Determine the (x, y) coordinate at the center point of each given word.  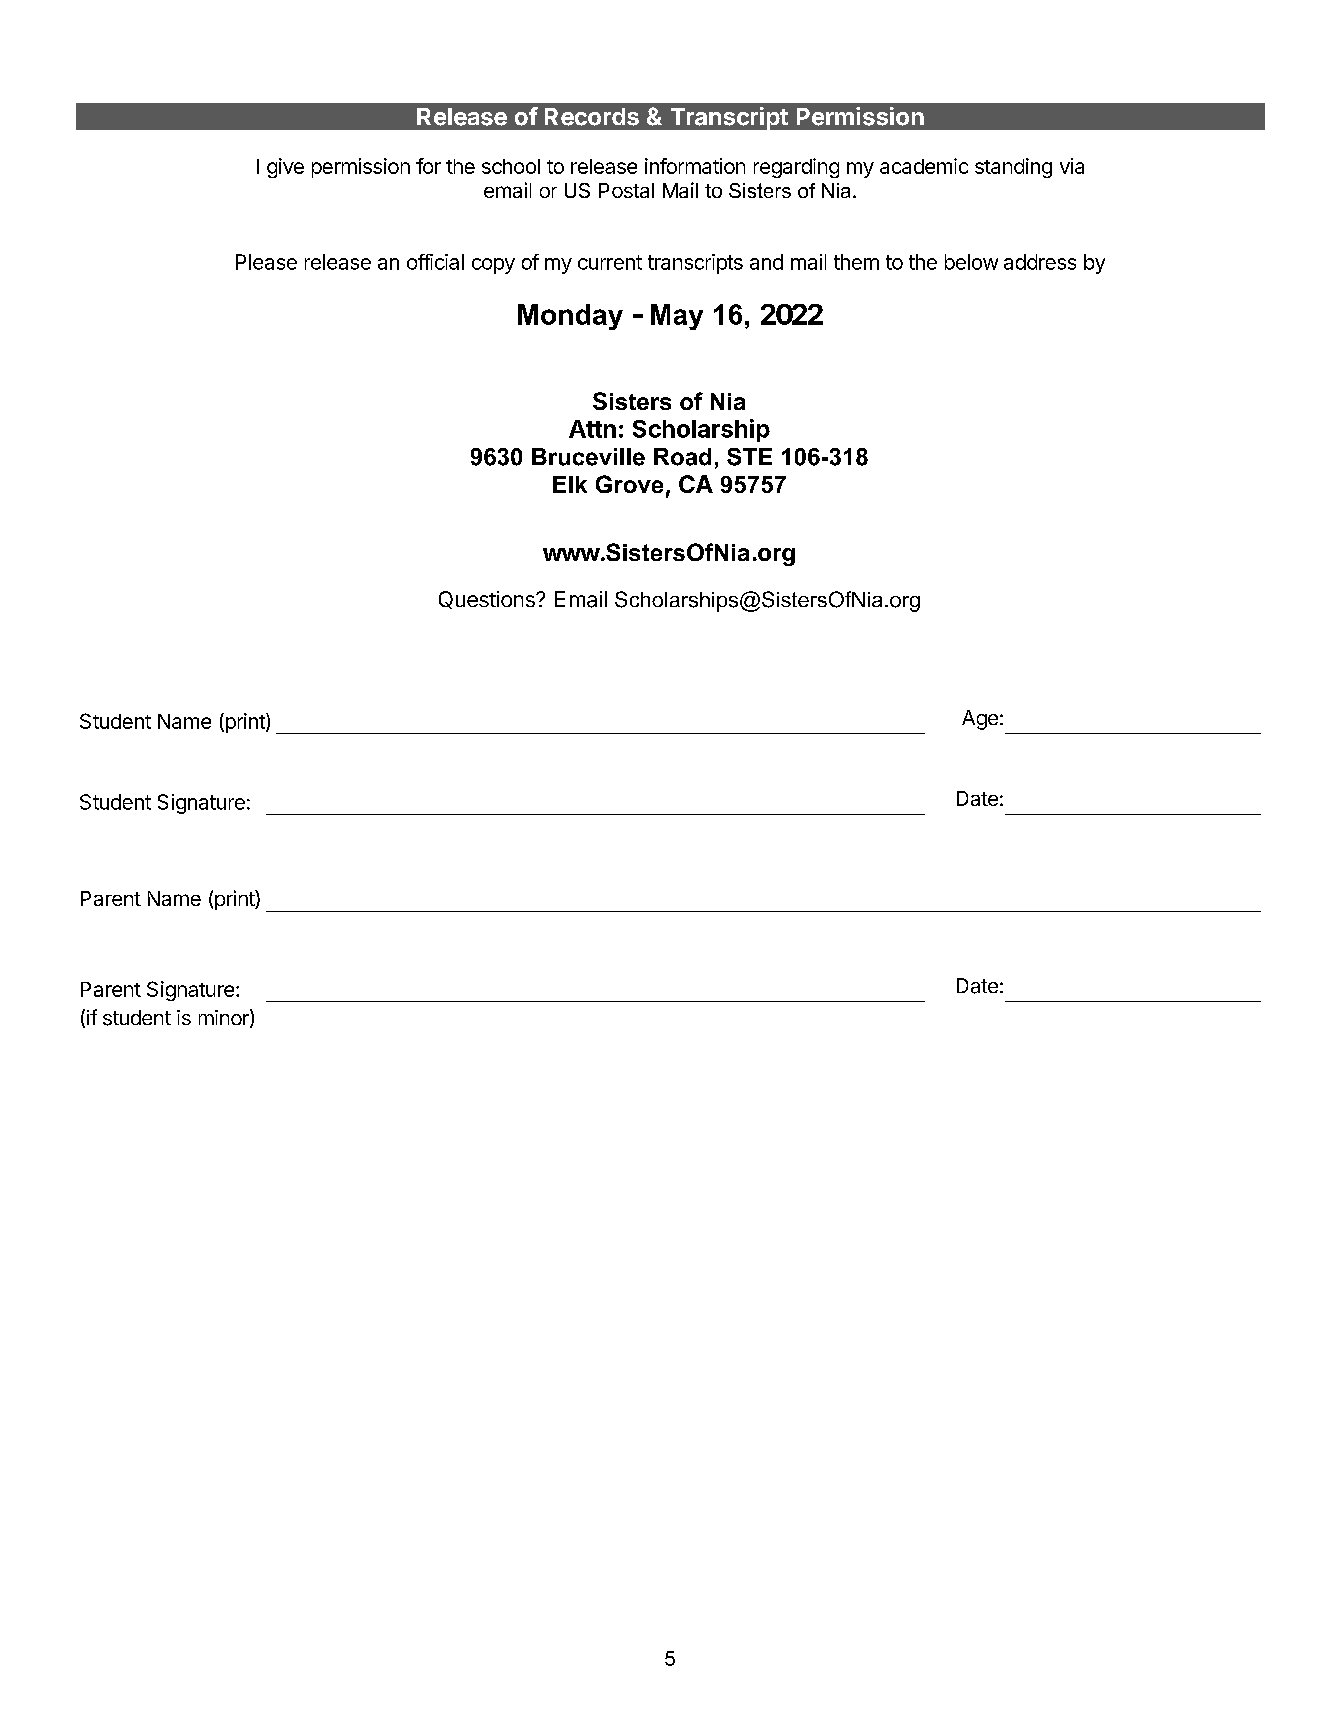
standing (1013, 168)
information (695, 166)
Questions (488, 600)
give (285, 168)
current (610, 262)
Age (980, 720)
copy (493, 266)
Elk (570, 484)
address (1040, 262)
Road (682, 457)
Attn (592, 429)
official (435, 262)
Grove (629, 484)
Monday (570, 317)
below (971, 262)
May (677, 317)
